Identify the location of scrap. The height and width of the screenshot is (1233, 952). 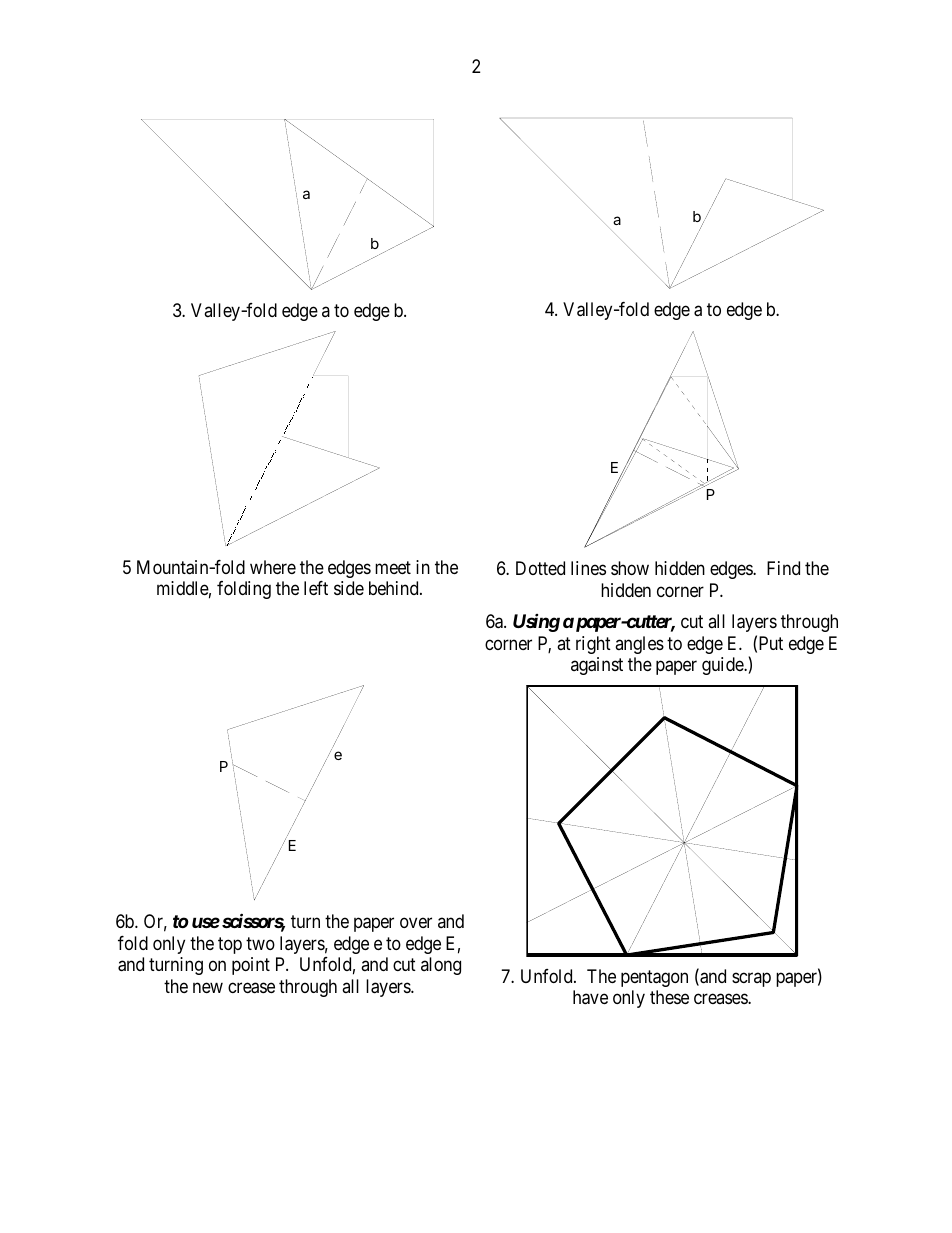
(751, 979).
